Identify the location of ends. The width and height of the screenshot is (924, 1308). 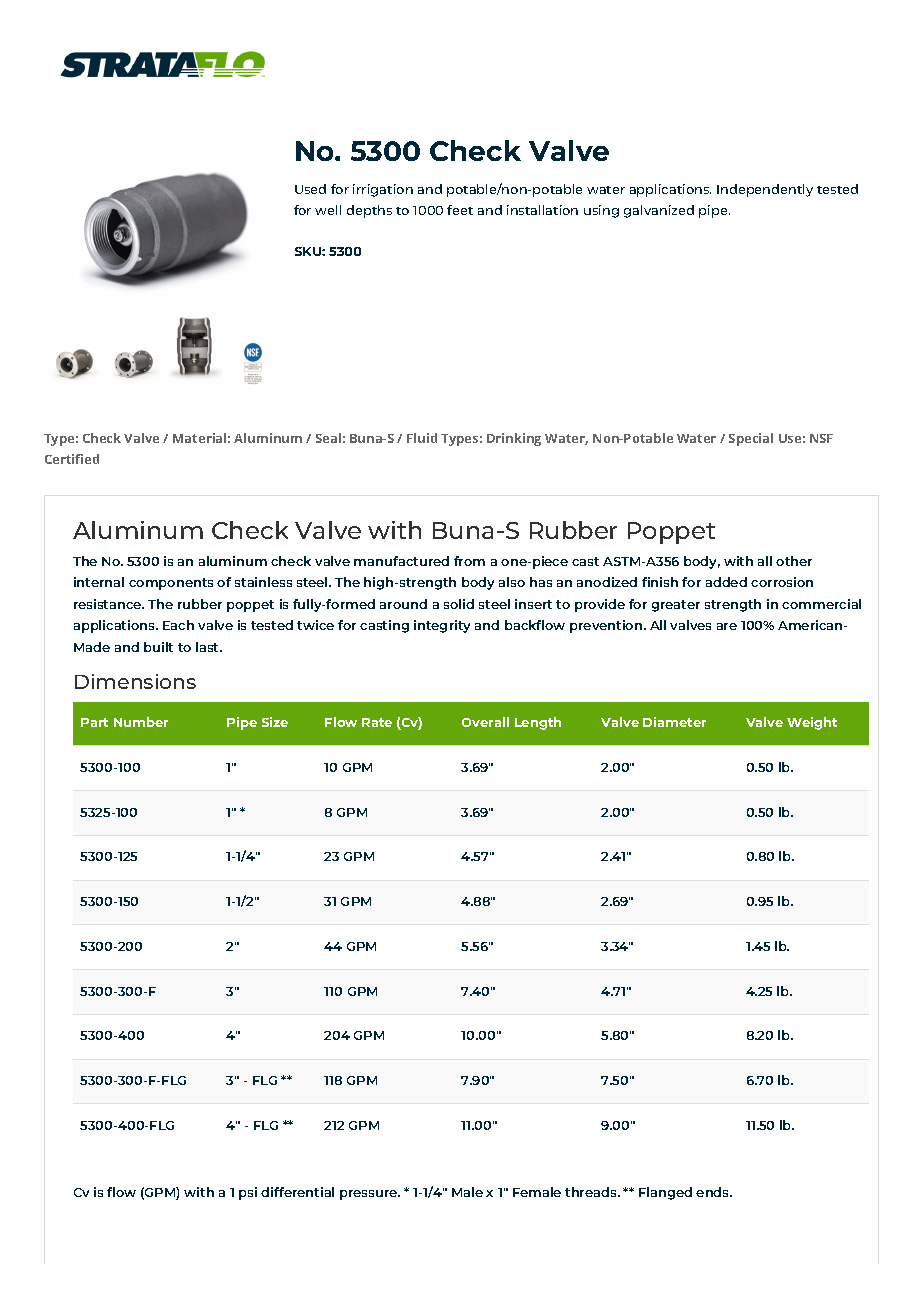
(714, 1192).
